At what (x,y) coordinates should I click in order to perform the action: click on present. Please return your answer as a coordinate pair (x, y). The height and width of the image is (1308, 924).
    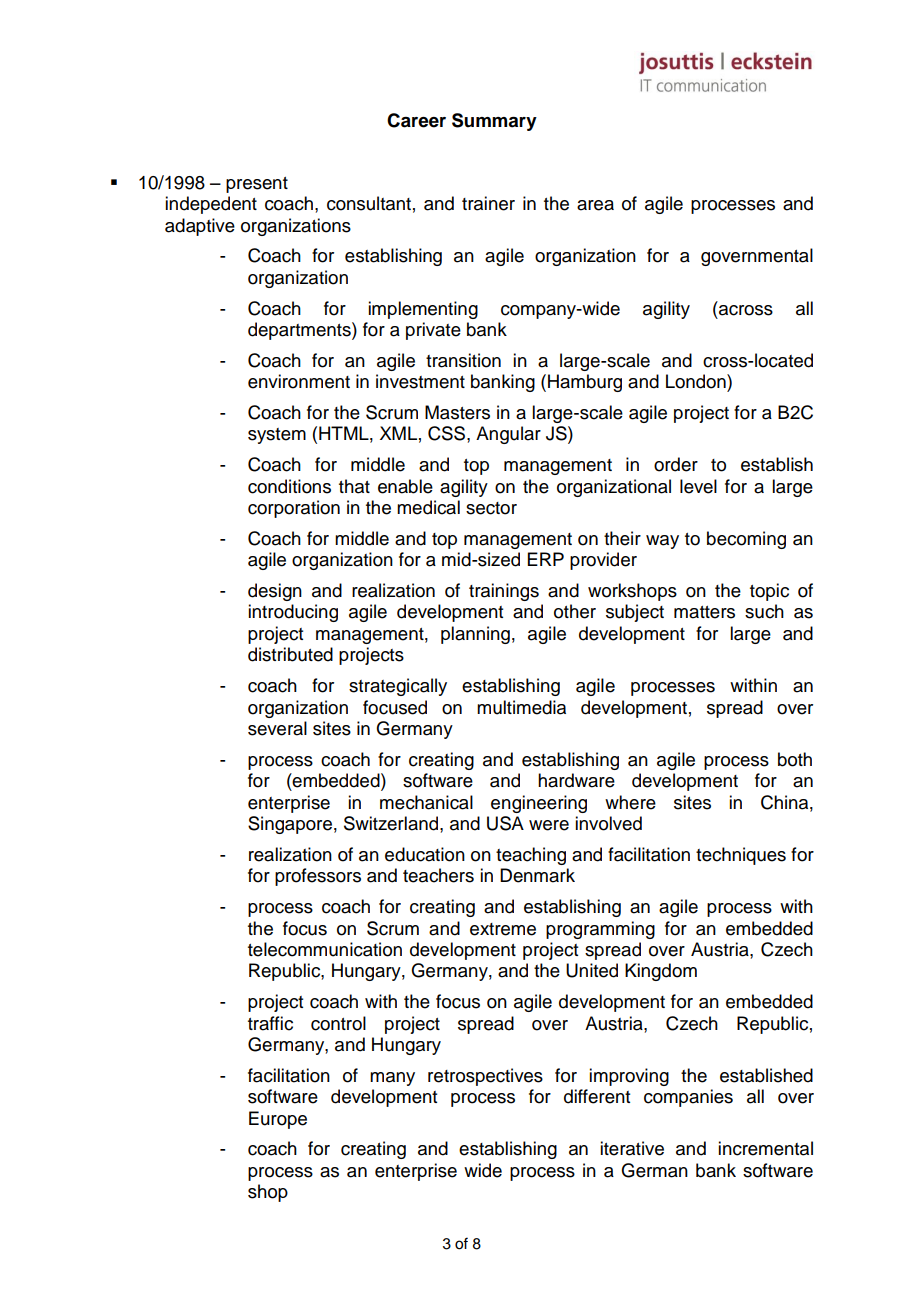
    Looking at the image, I should click on (257, 185).
